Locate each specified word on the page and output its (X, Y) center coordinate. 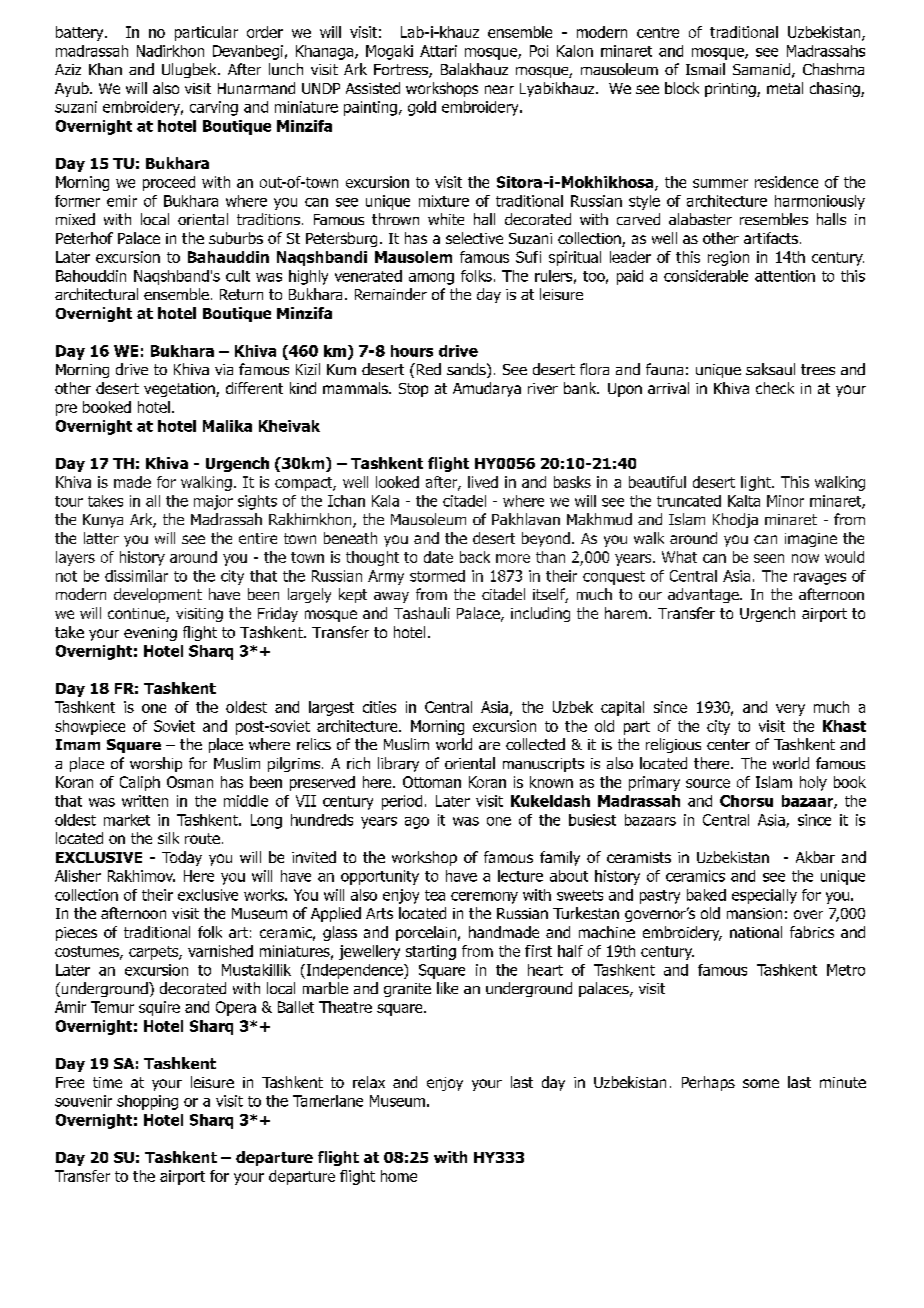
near (499, 89)
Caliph (140, 783)
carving (214, 108)
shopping (147, 1102)
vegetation (180, 390)
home (399, 1176)
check (775, 388)
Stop (413, 390)
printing (731, 90)
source (708, 783)
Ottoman (432, 782)
